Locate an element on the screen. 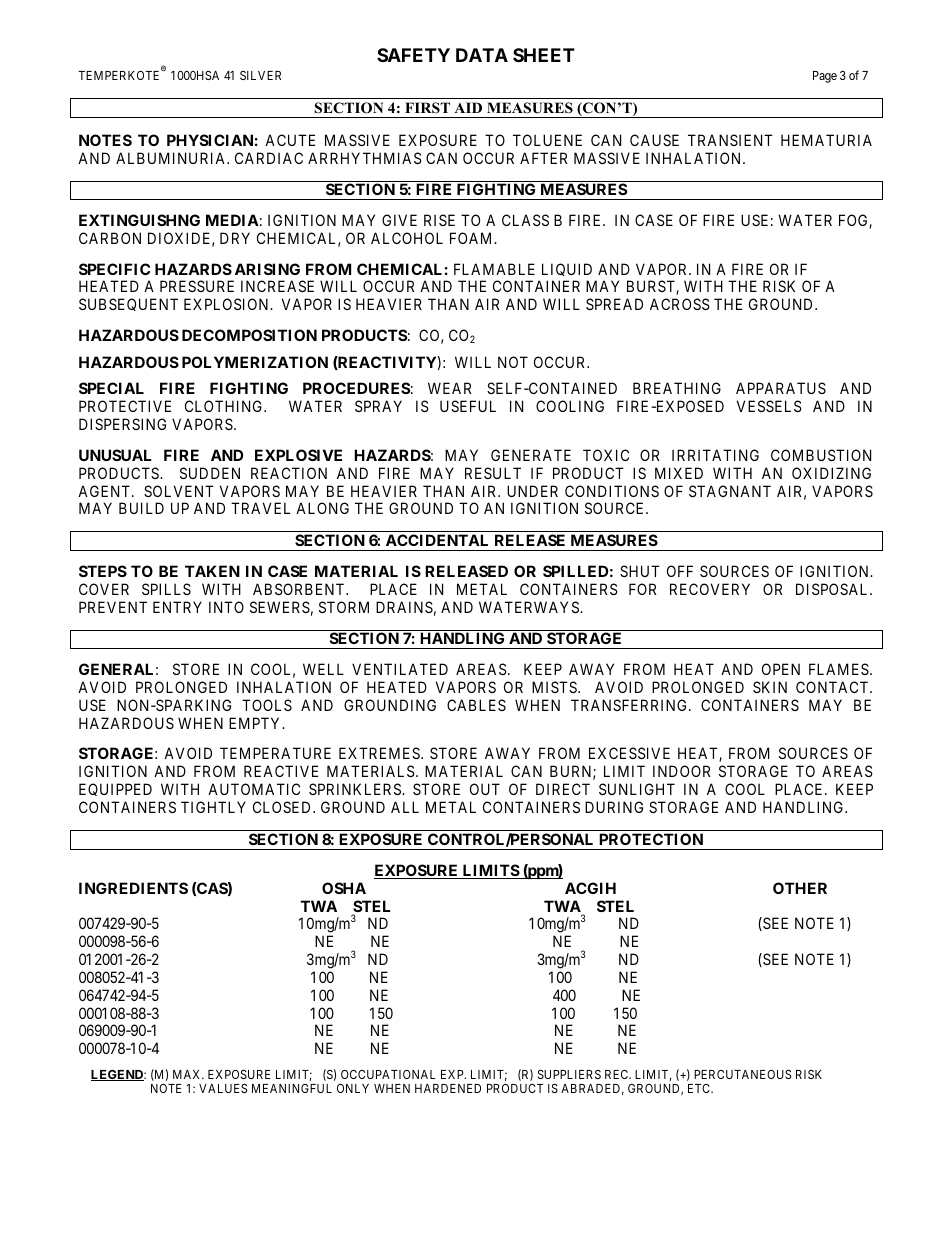 This screenshot has height=1233, width=952. TAKEN is located at coordinates (212, 571).
